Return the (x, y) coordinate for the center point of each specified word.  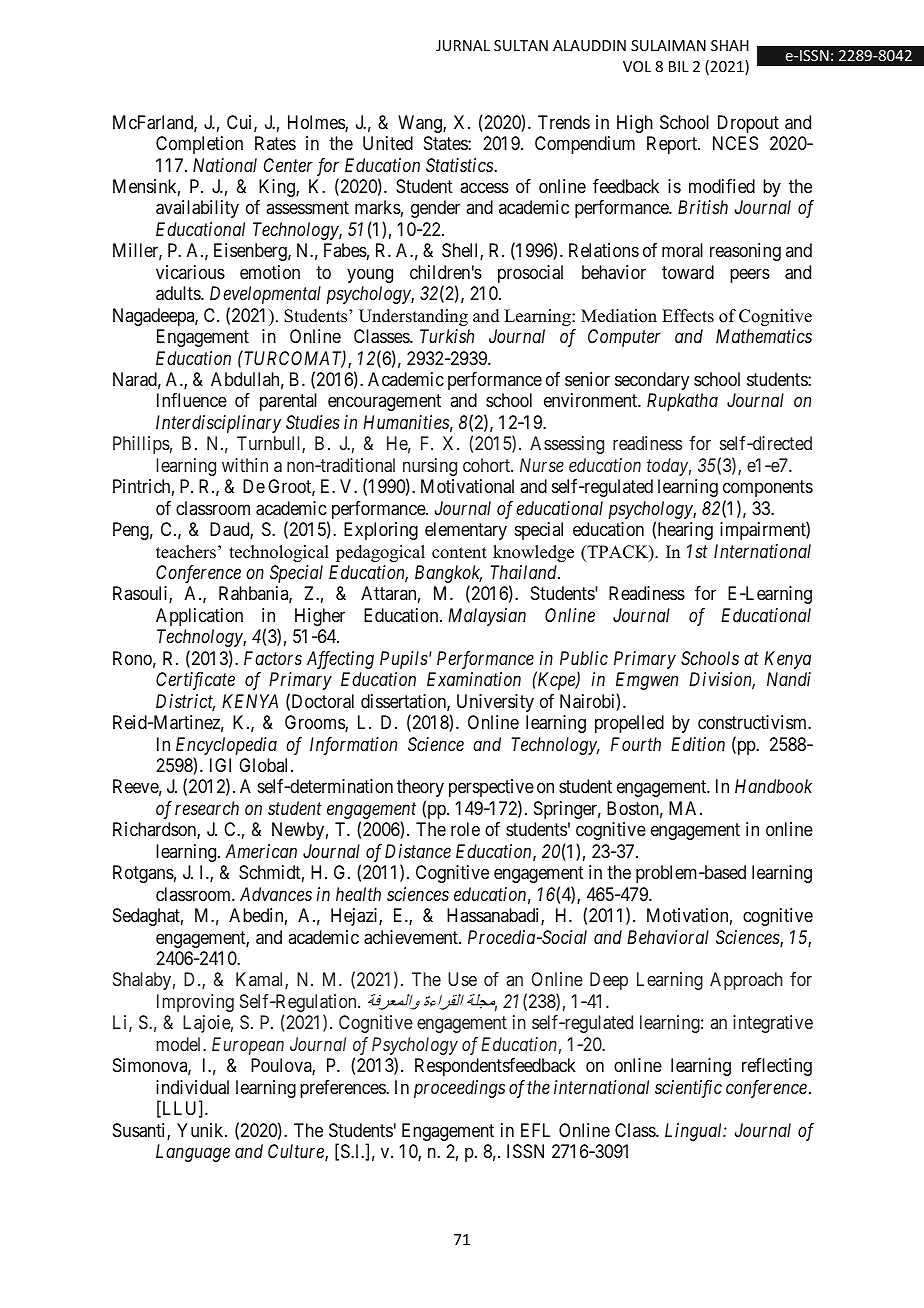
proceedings (459, 1089)
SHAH (730, 45)
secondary (652, 381)
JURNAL (463, 45)
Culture (297, 1152)
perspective (491, 788)
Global (265, 765)
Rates (275, 143)
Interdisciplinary (218, 424)
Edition (698, 744)
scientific (688, 1089)
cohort (487, 465)
